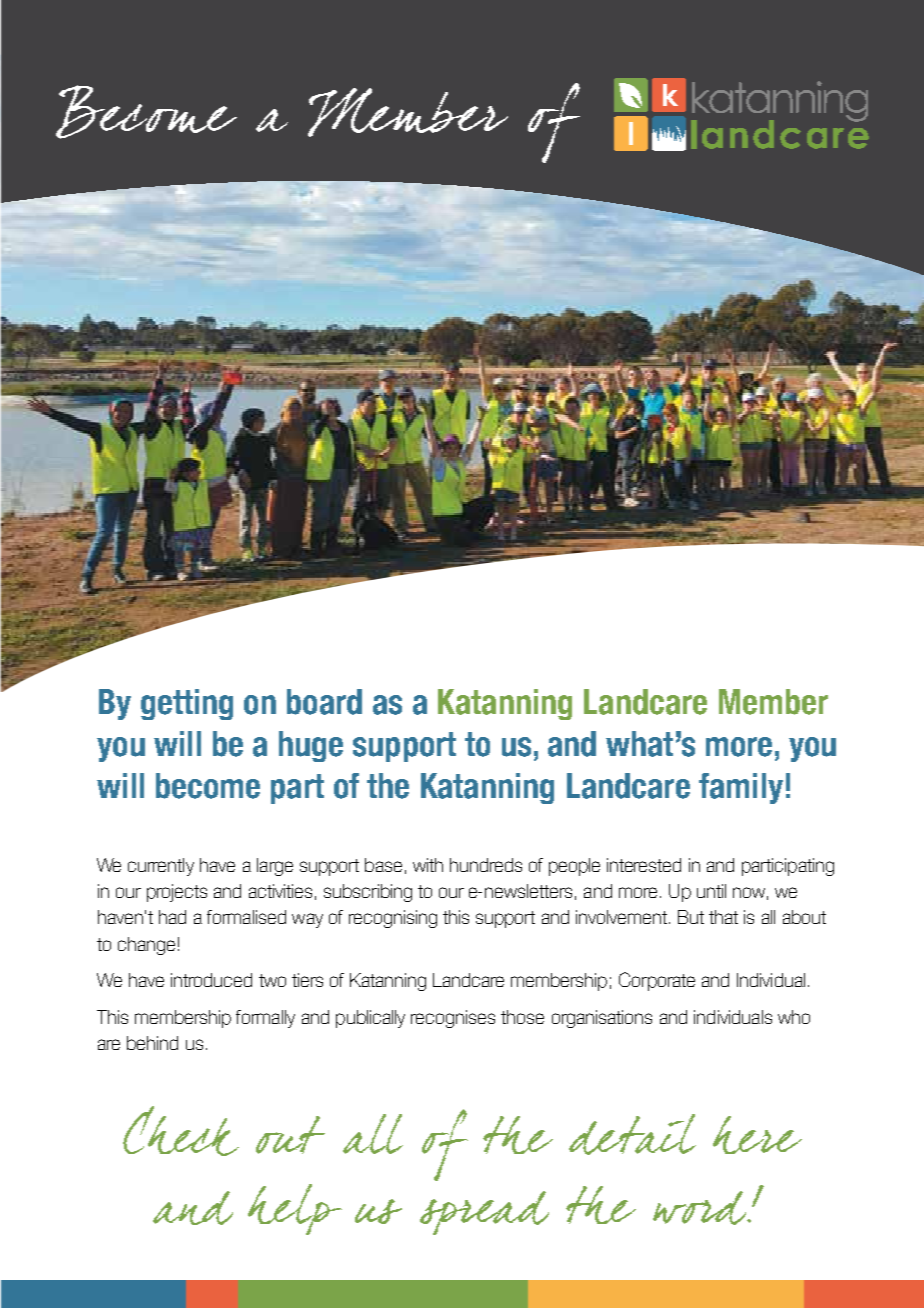 The image size is (924, 1308). Describe the element at coordinates (187, 704) in the image. I see `getting` at that location.
